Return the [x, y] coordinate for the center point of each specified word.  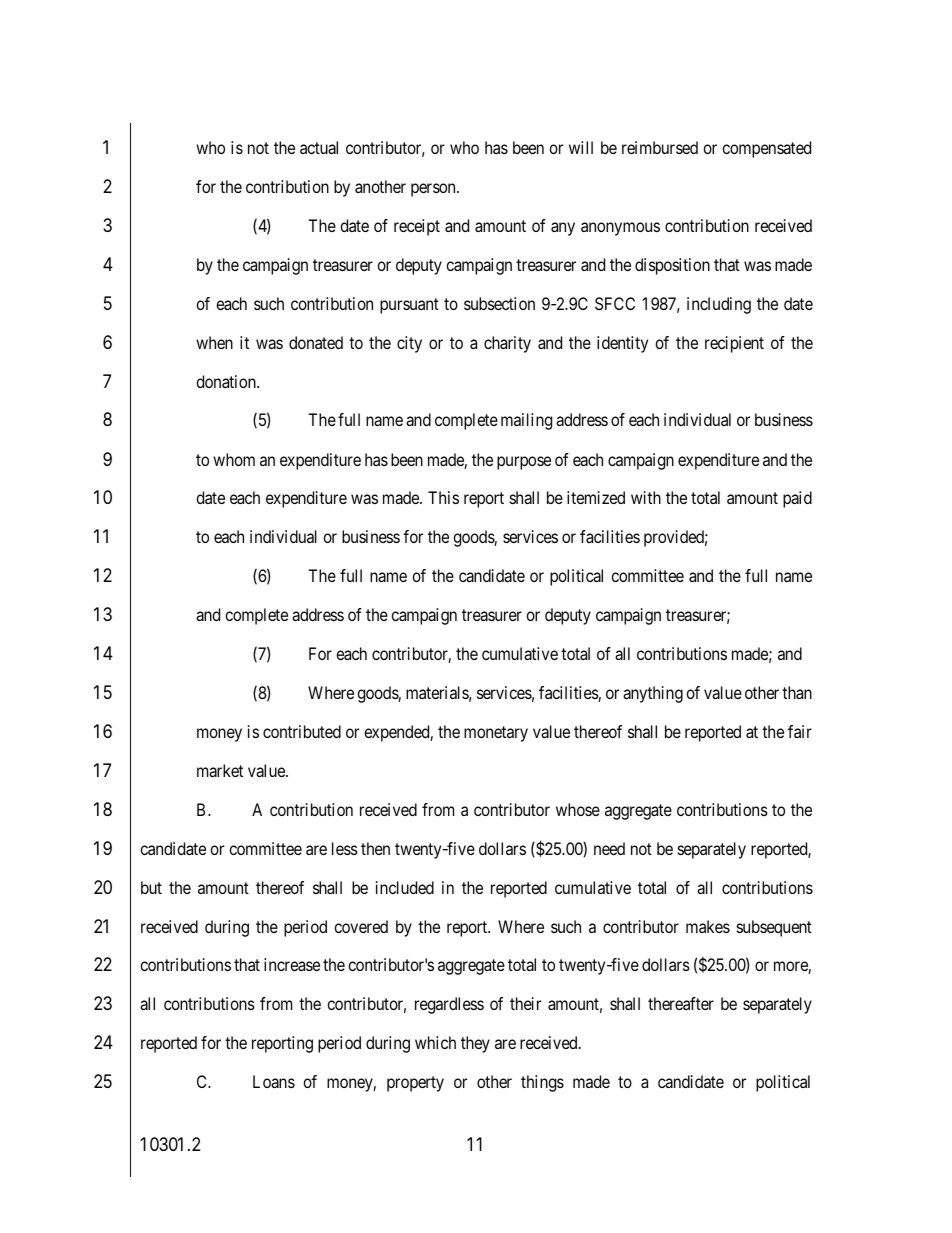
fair [800, 731]
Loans [274, 1081]
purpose [524, 463]
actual [319, 147]
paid [797, 499]
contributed [302, 731]
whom [234, 459]
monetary [496, 734]
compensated [766, 149]
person [434, 190]
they [475, 1044]
